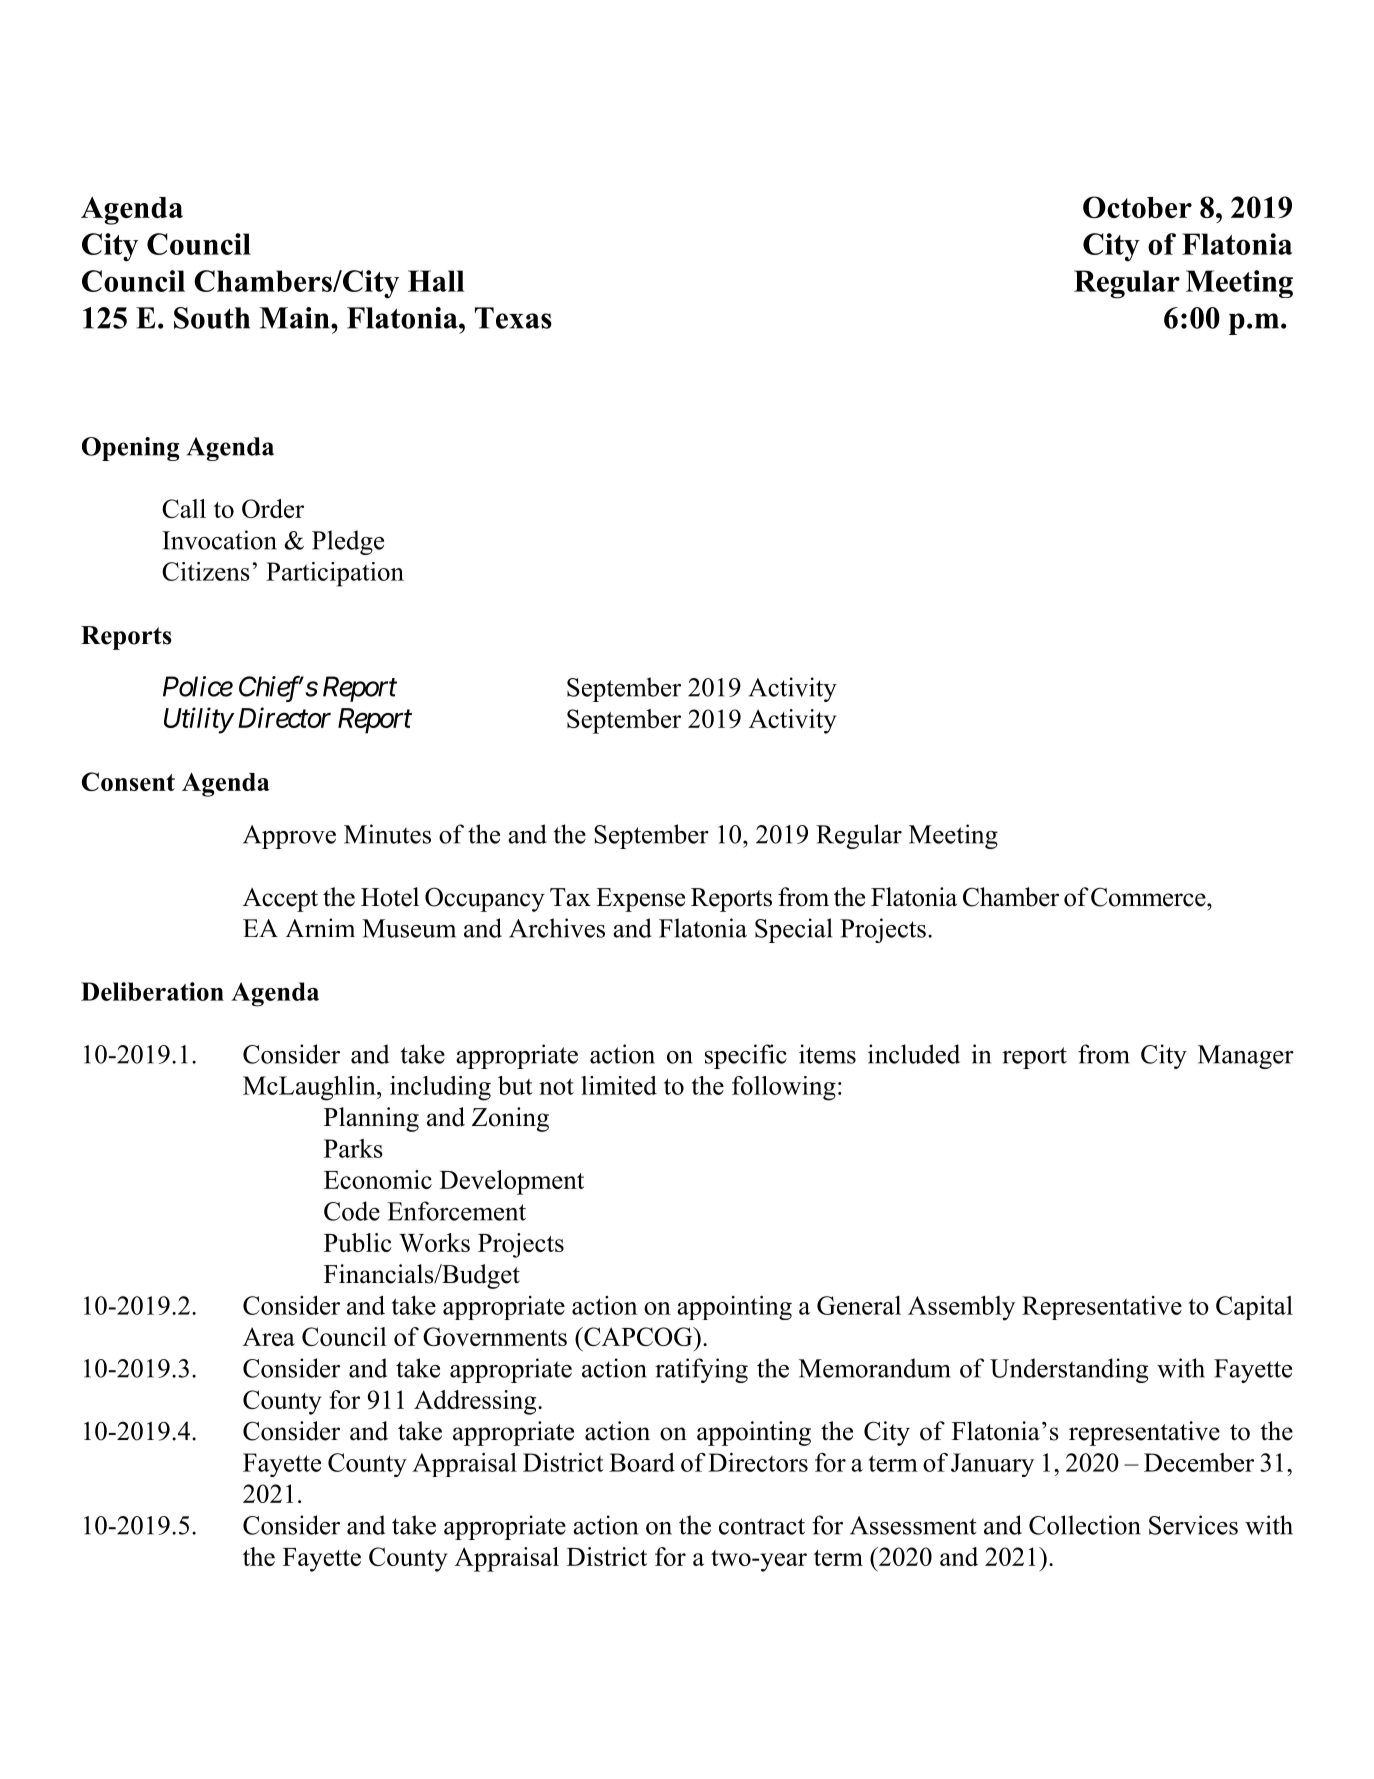  I want to click on Commerce, so click(1149, 897).
